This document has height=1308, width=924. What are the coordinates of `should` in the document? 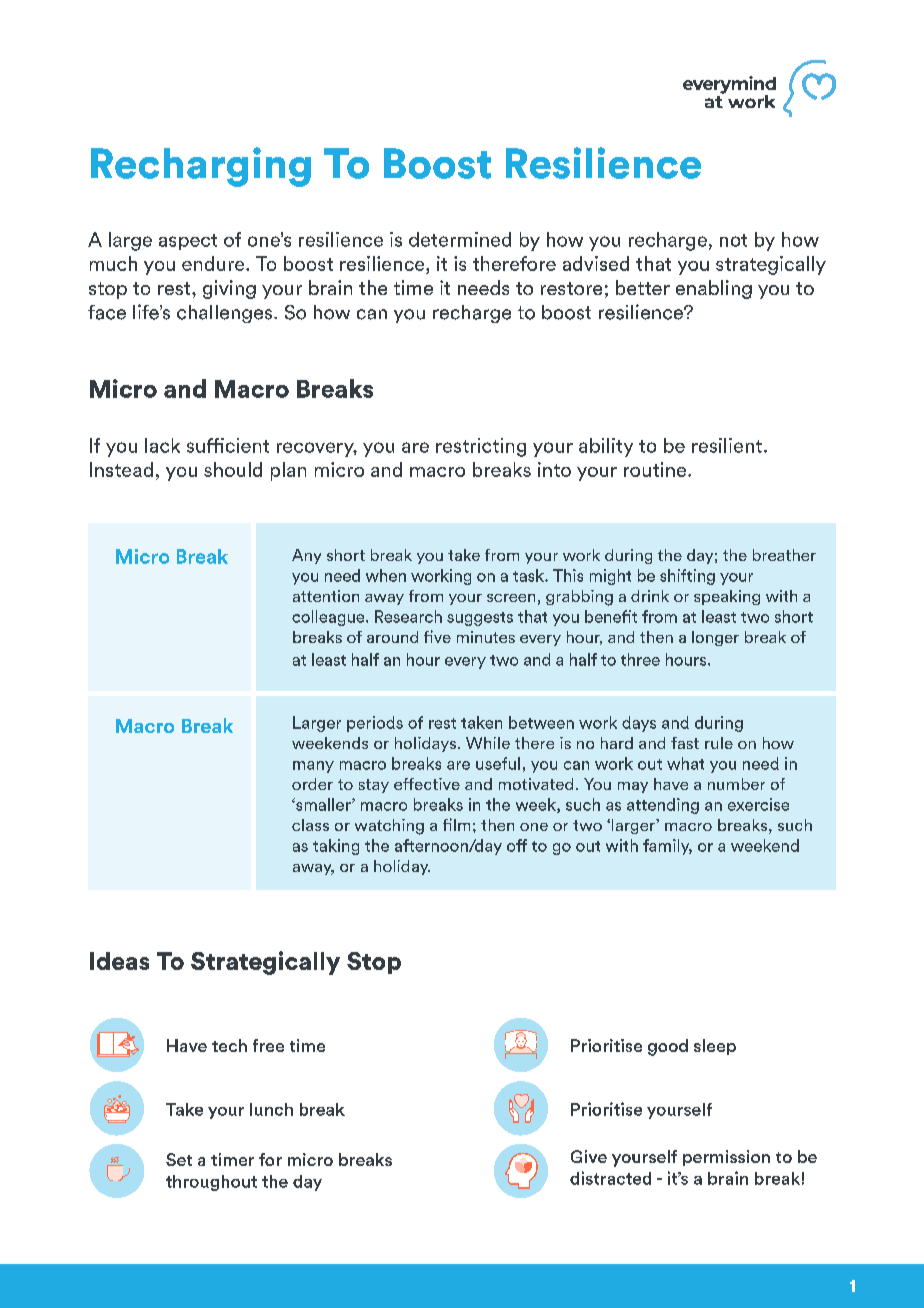 It's located at (233, 469).
